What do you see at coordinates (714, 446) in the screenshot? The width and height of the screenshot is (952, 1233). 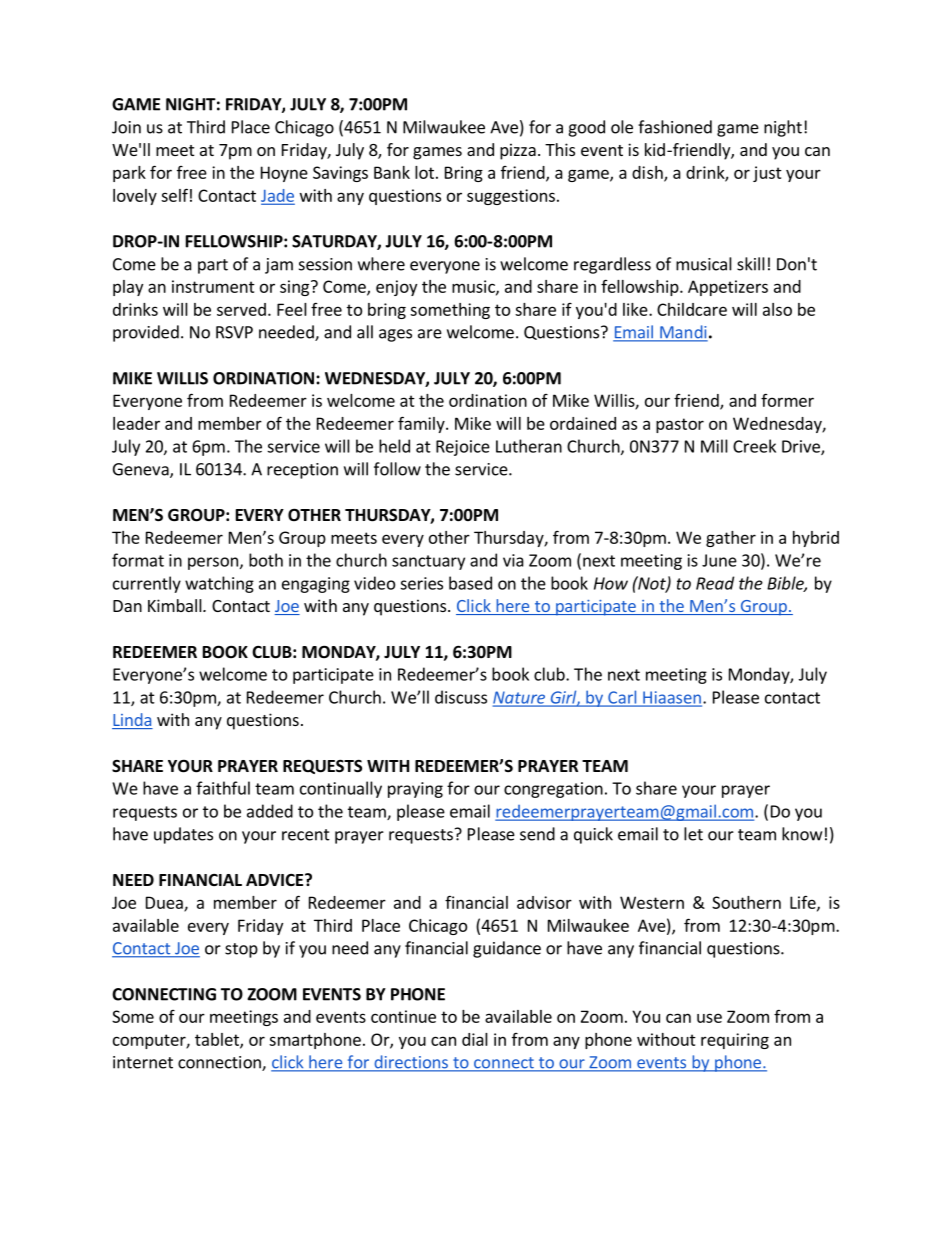 I see `Mill` at bounding box center [714, 446].
